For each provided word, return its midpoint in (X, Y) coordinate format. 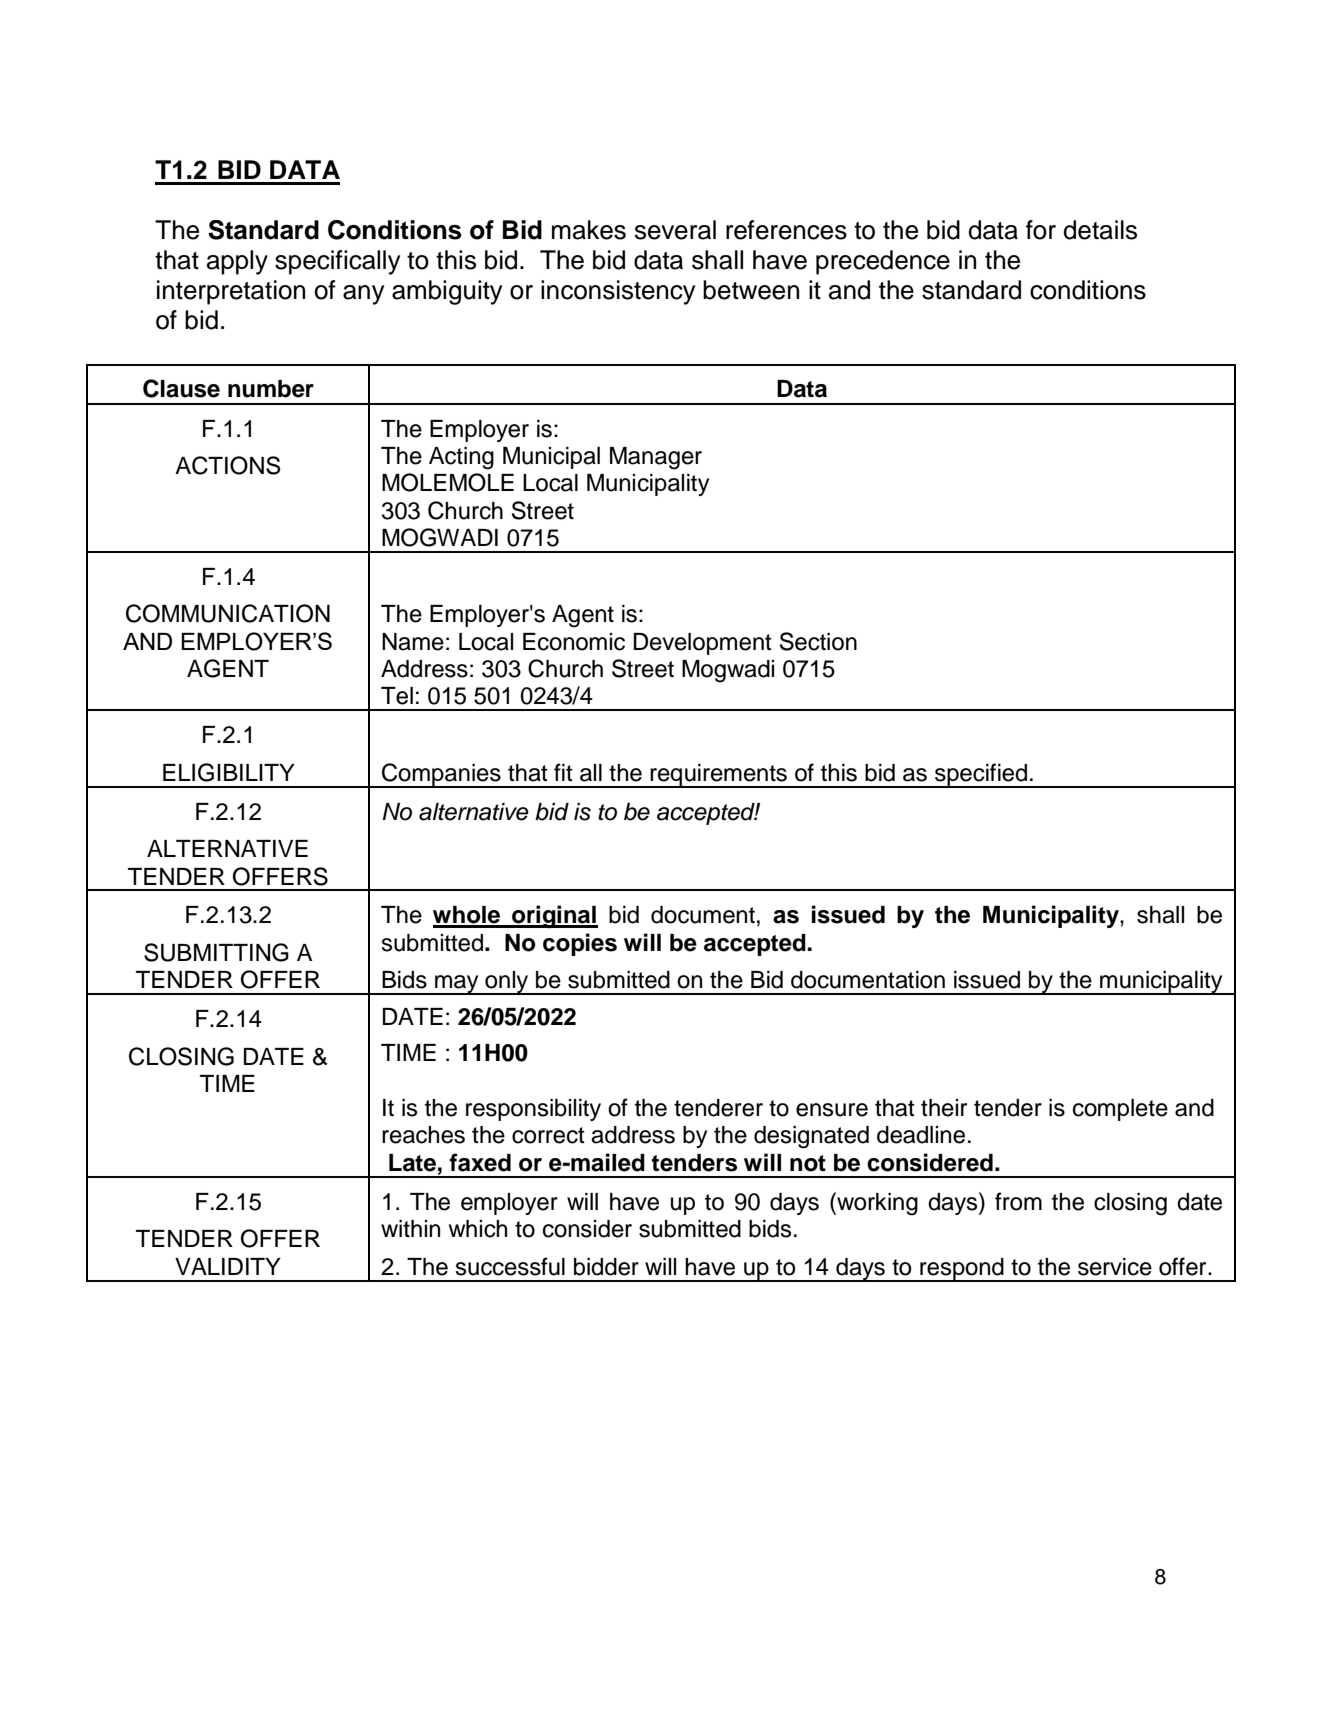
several (675, 230)
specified (981, 775)
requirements (719, 776)
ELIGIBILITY (229, 772)
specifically (337, 262)
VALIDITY (228, 1266)
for (1041, 230)
